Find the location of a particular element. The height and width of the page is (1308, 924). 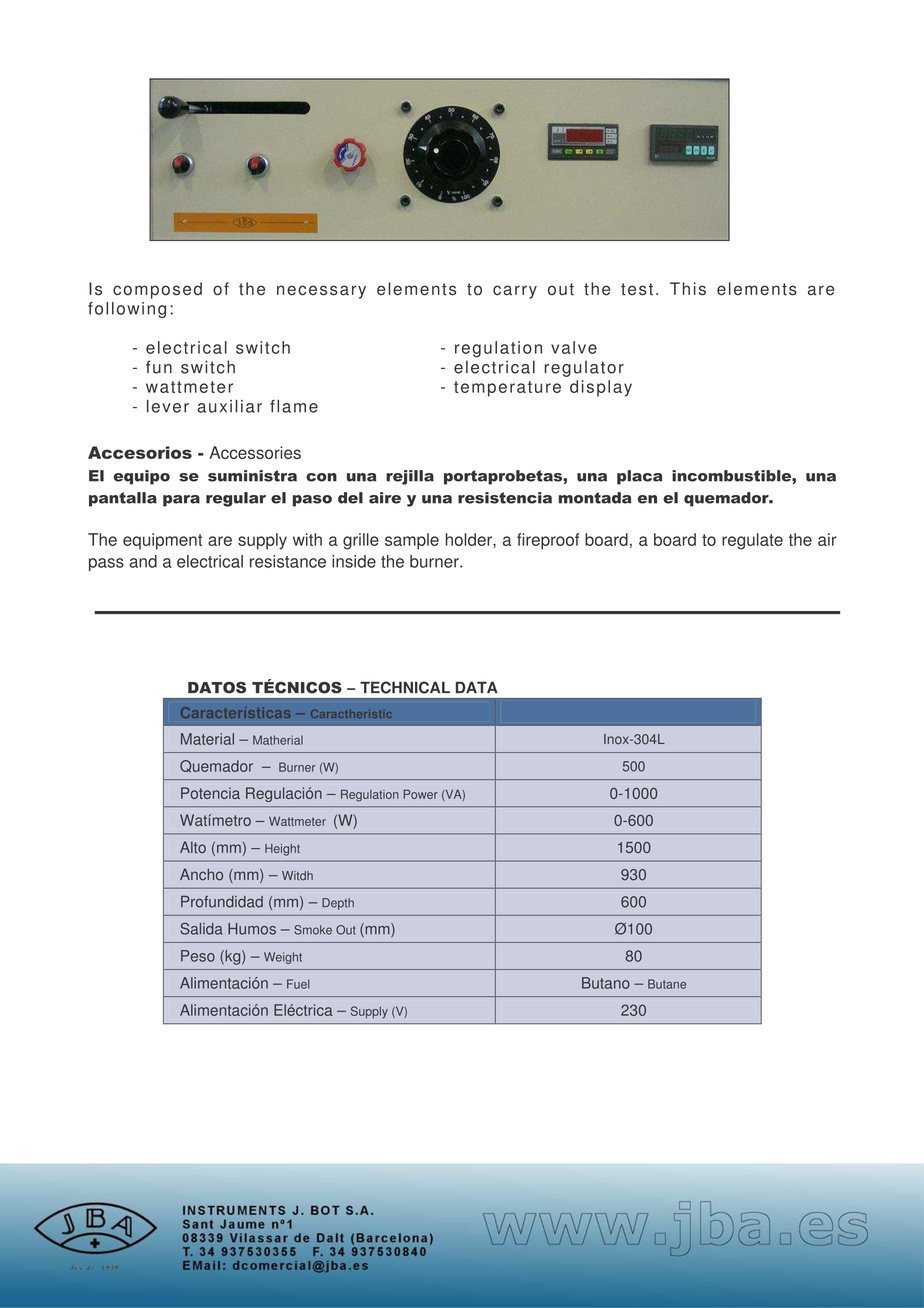

carry is located at coordinates (515, 292).
